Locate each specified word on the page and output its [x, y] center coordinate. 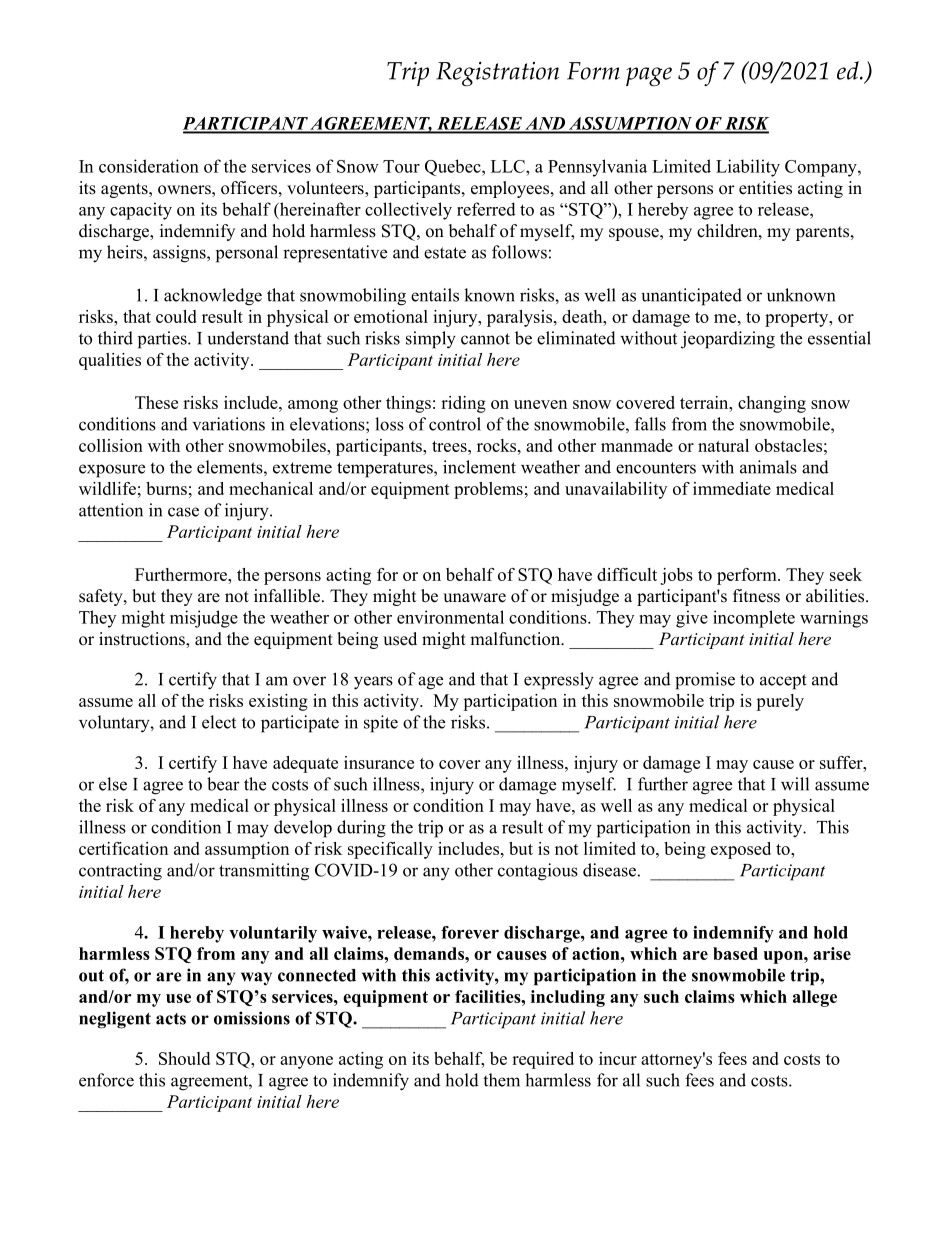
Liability [748, 168]
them [501, 1080]
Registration [497, 73]
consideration [149, 166]
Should [184, 1058]
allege [815, 998]
